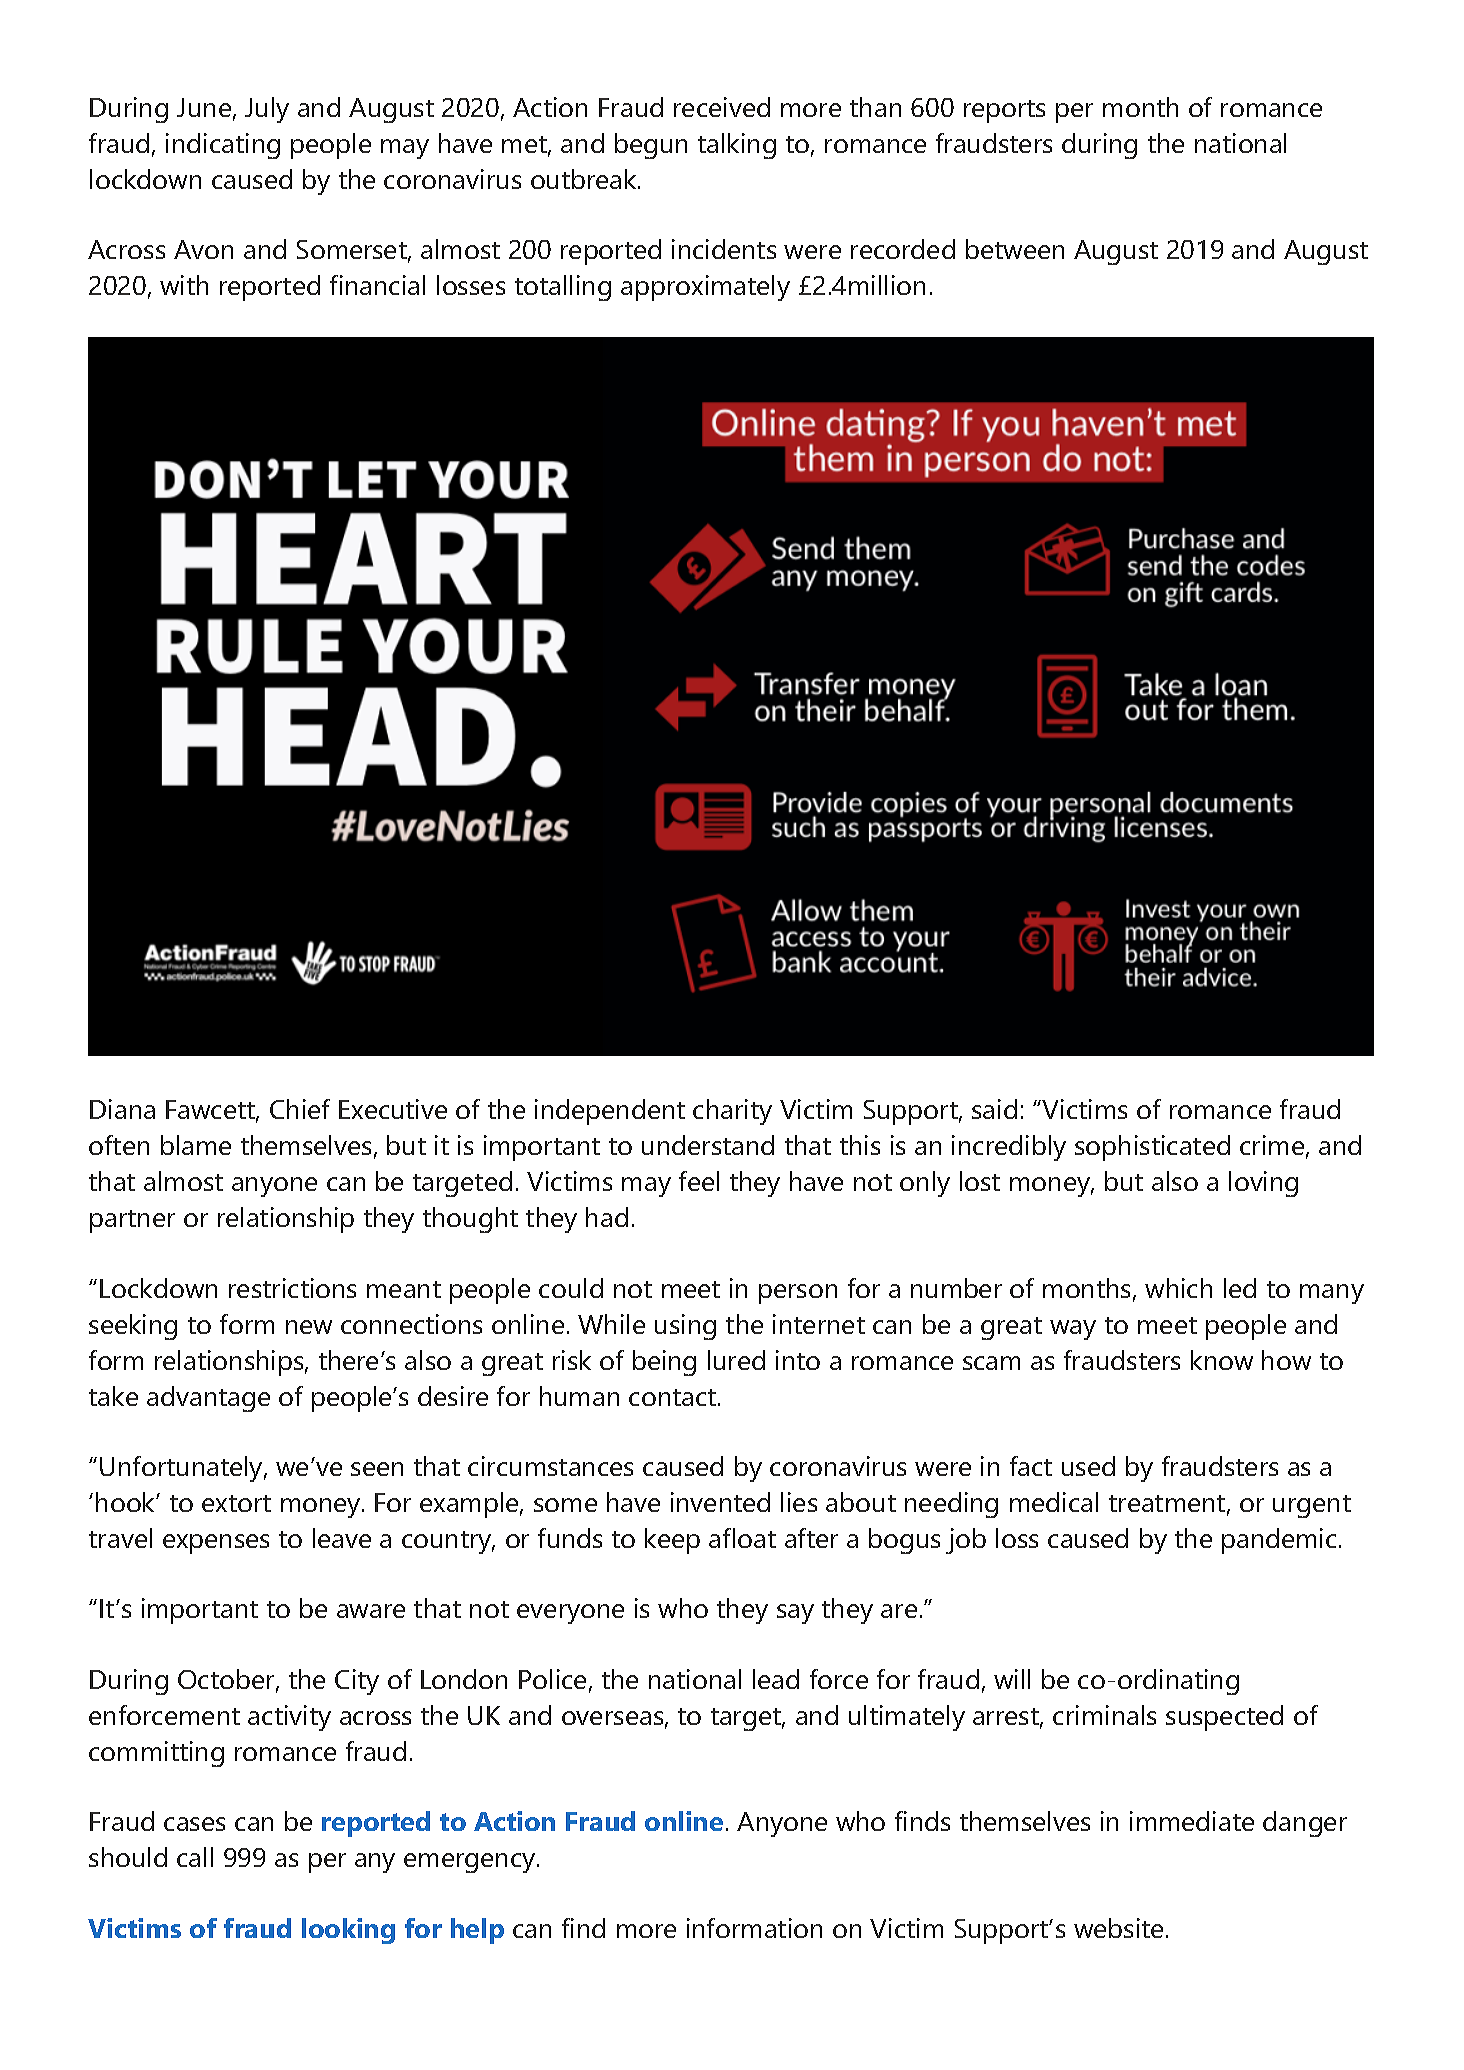 Image resolution: width=1464 pixels, height=2070 pixels. What do you see at coordinates (737, 146) in the page?
I see `talking` at bounding box center [737, 146].
